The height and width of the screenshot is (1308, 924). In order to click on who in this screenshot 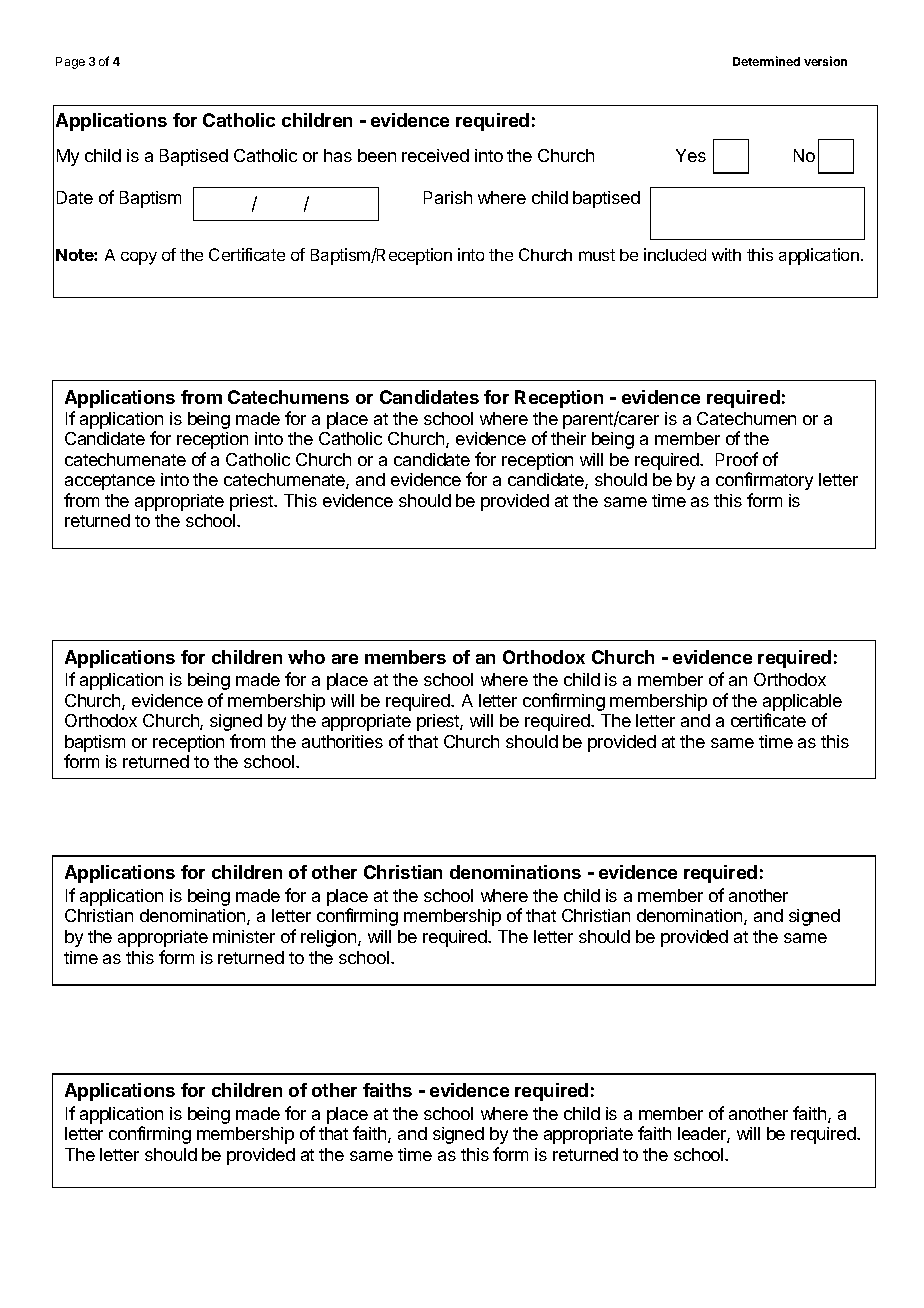, I will do `click(306, 657)`.
